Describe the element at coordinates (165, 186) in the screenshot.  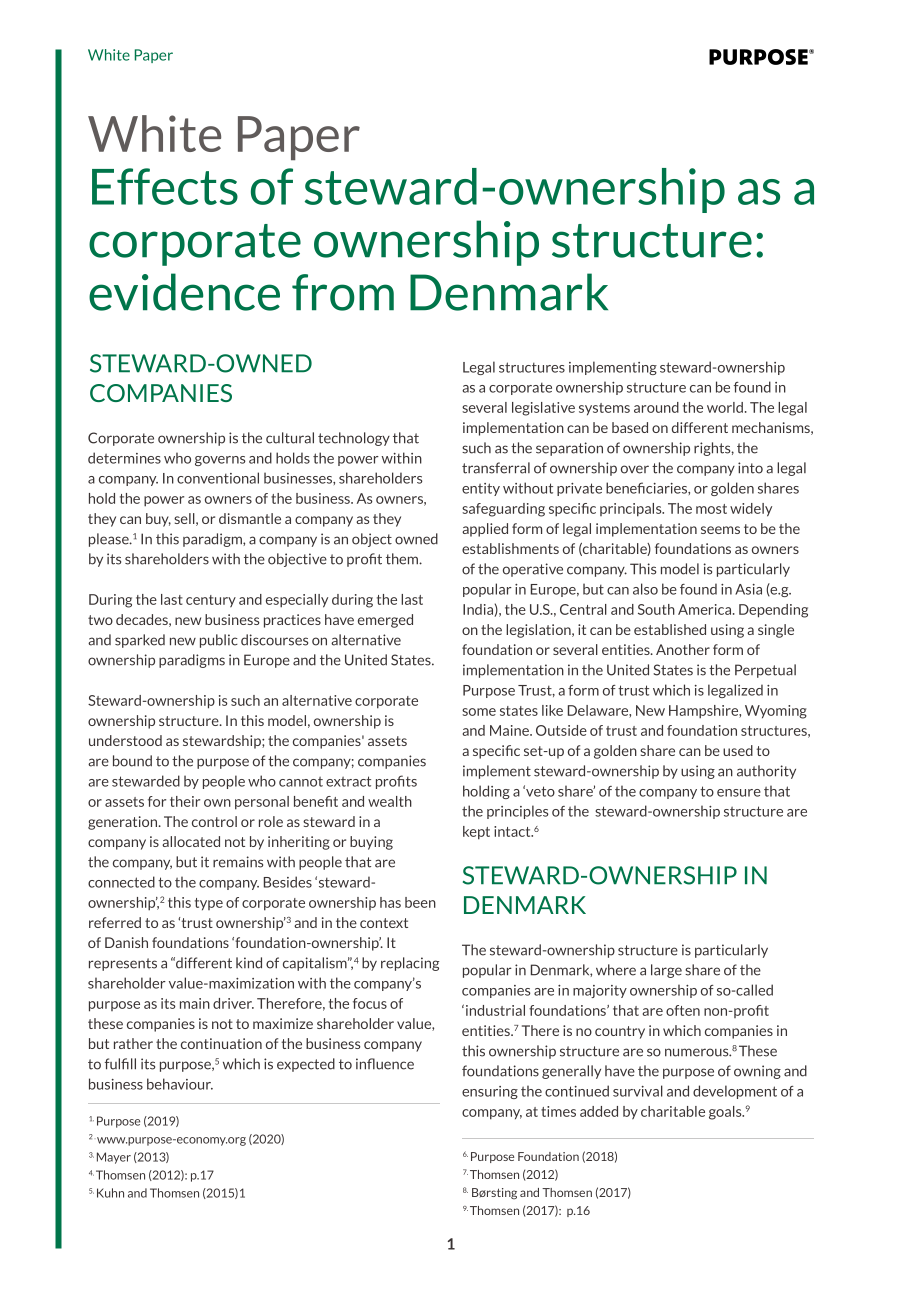
I see `Effects` at that location.
